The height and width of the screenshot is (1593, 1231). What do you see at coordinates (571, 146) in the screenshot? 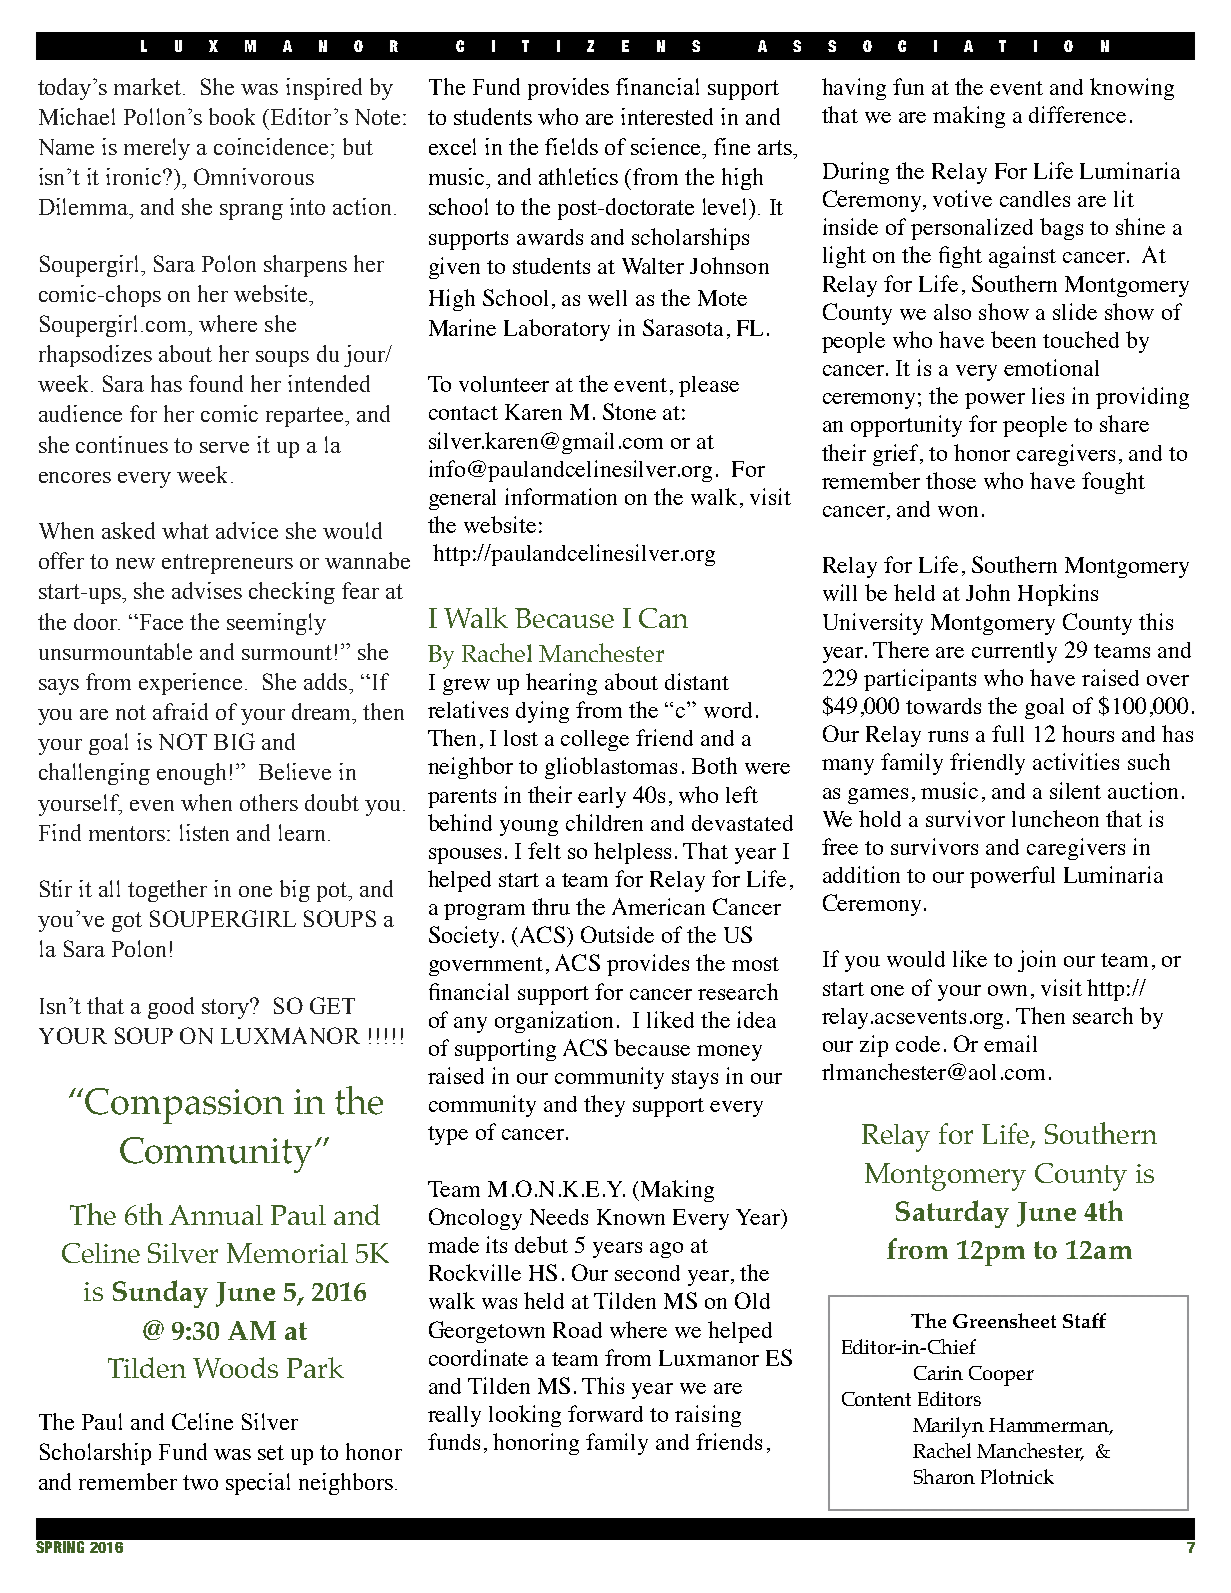
I see `fields` at bounding box center [571, 146].
